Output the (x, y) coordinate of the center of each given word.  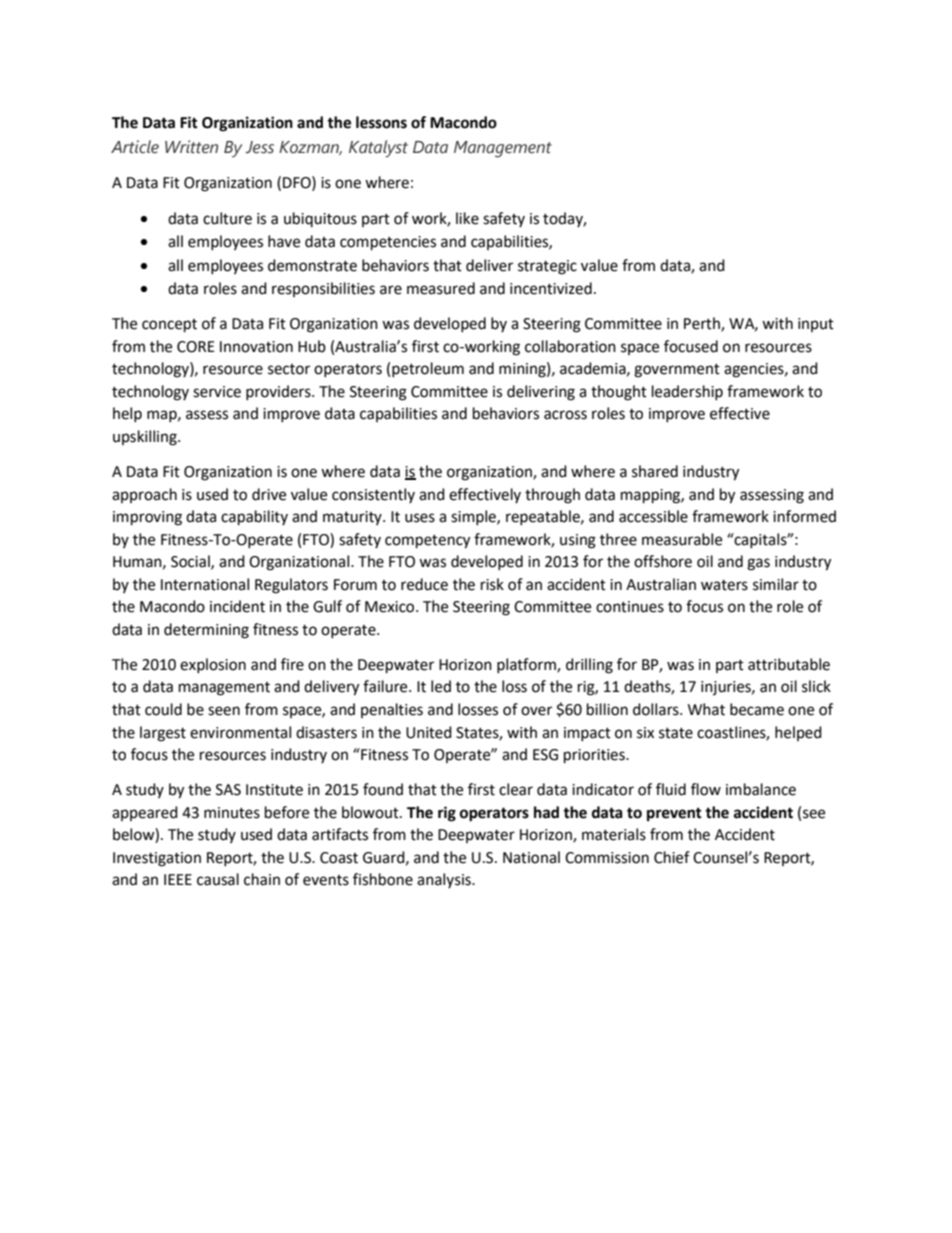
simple (474, 517)
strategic (547, 267)
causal (218, 879)
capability (254, 518)
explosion (213, 665)
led (441, 686)
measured (441, 288)
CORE (196, 347)
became (757, 709)
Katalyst (378, 149)
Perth (703, 324)
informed (804, 516)
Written (191, 147)
